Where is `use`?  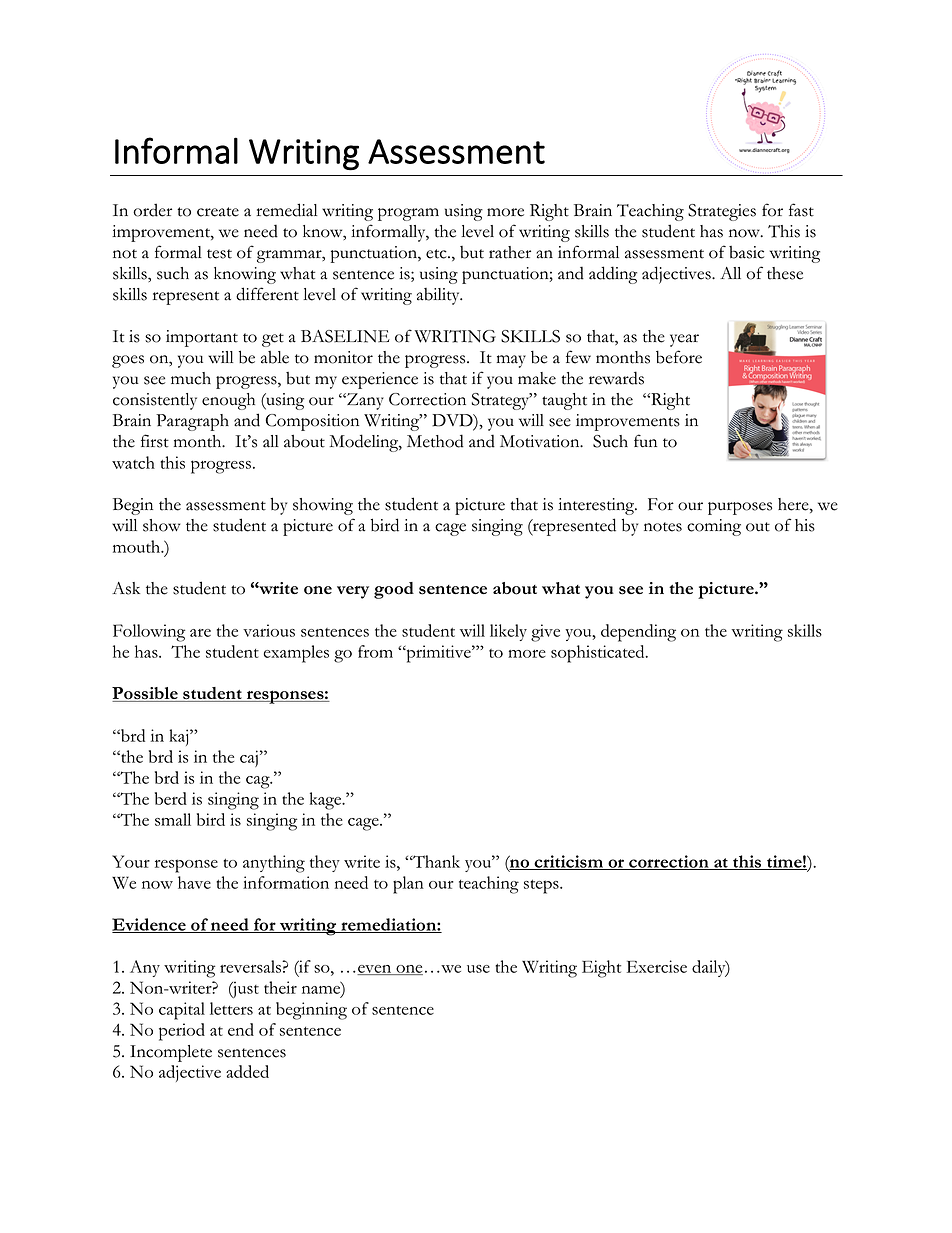
use is located at coordinates (478, 969).
